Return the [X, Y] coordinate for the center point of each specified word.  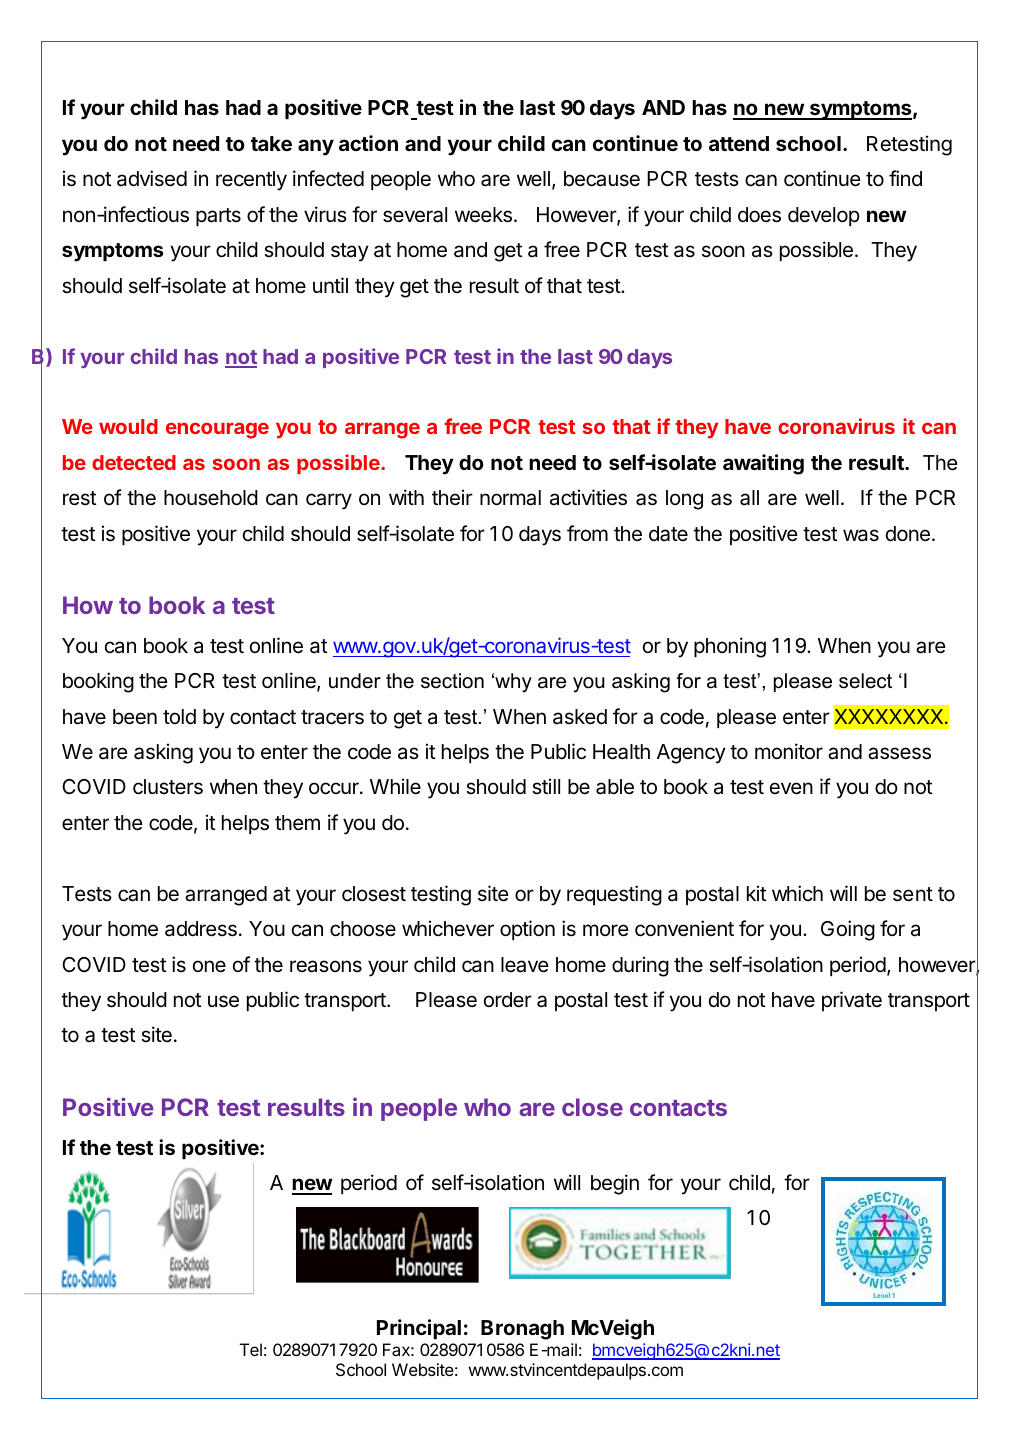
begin [615, 1184]
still [546, 786]
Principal [419, 1329]
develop [824, 216]
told [179, 717]
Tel [251, 1349]
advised [152, 178]
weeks [483, 215]
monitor [789, 751]
